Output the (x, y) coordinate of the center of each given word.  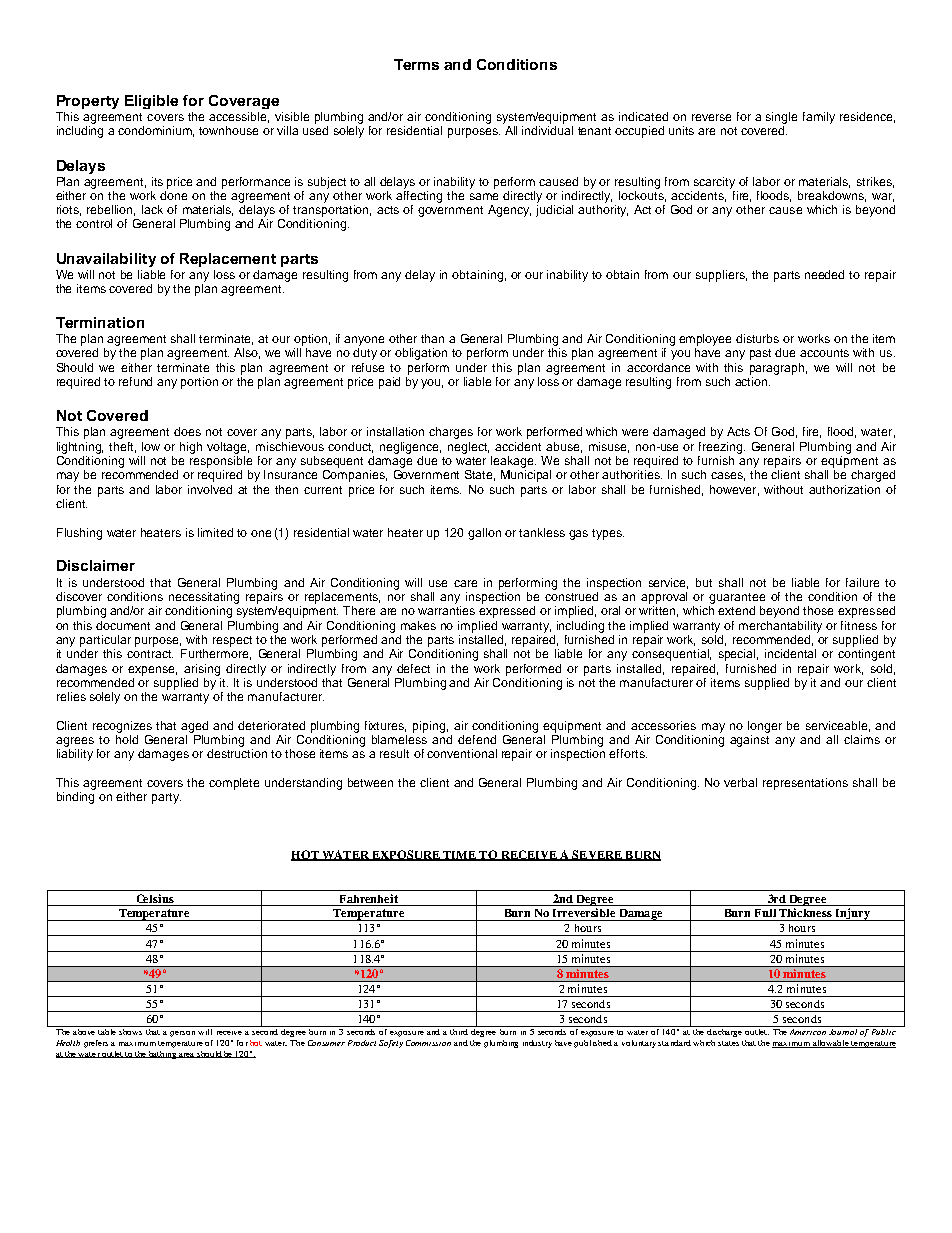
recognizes (122, 727)
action (752, 381)
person (182, 1034)
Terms (416, 64)
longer (765, 727)
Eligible (151, 102)
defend (477, 739)
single (781, 118)
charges (451, 433)
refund (135, 381)
